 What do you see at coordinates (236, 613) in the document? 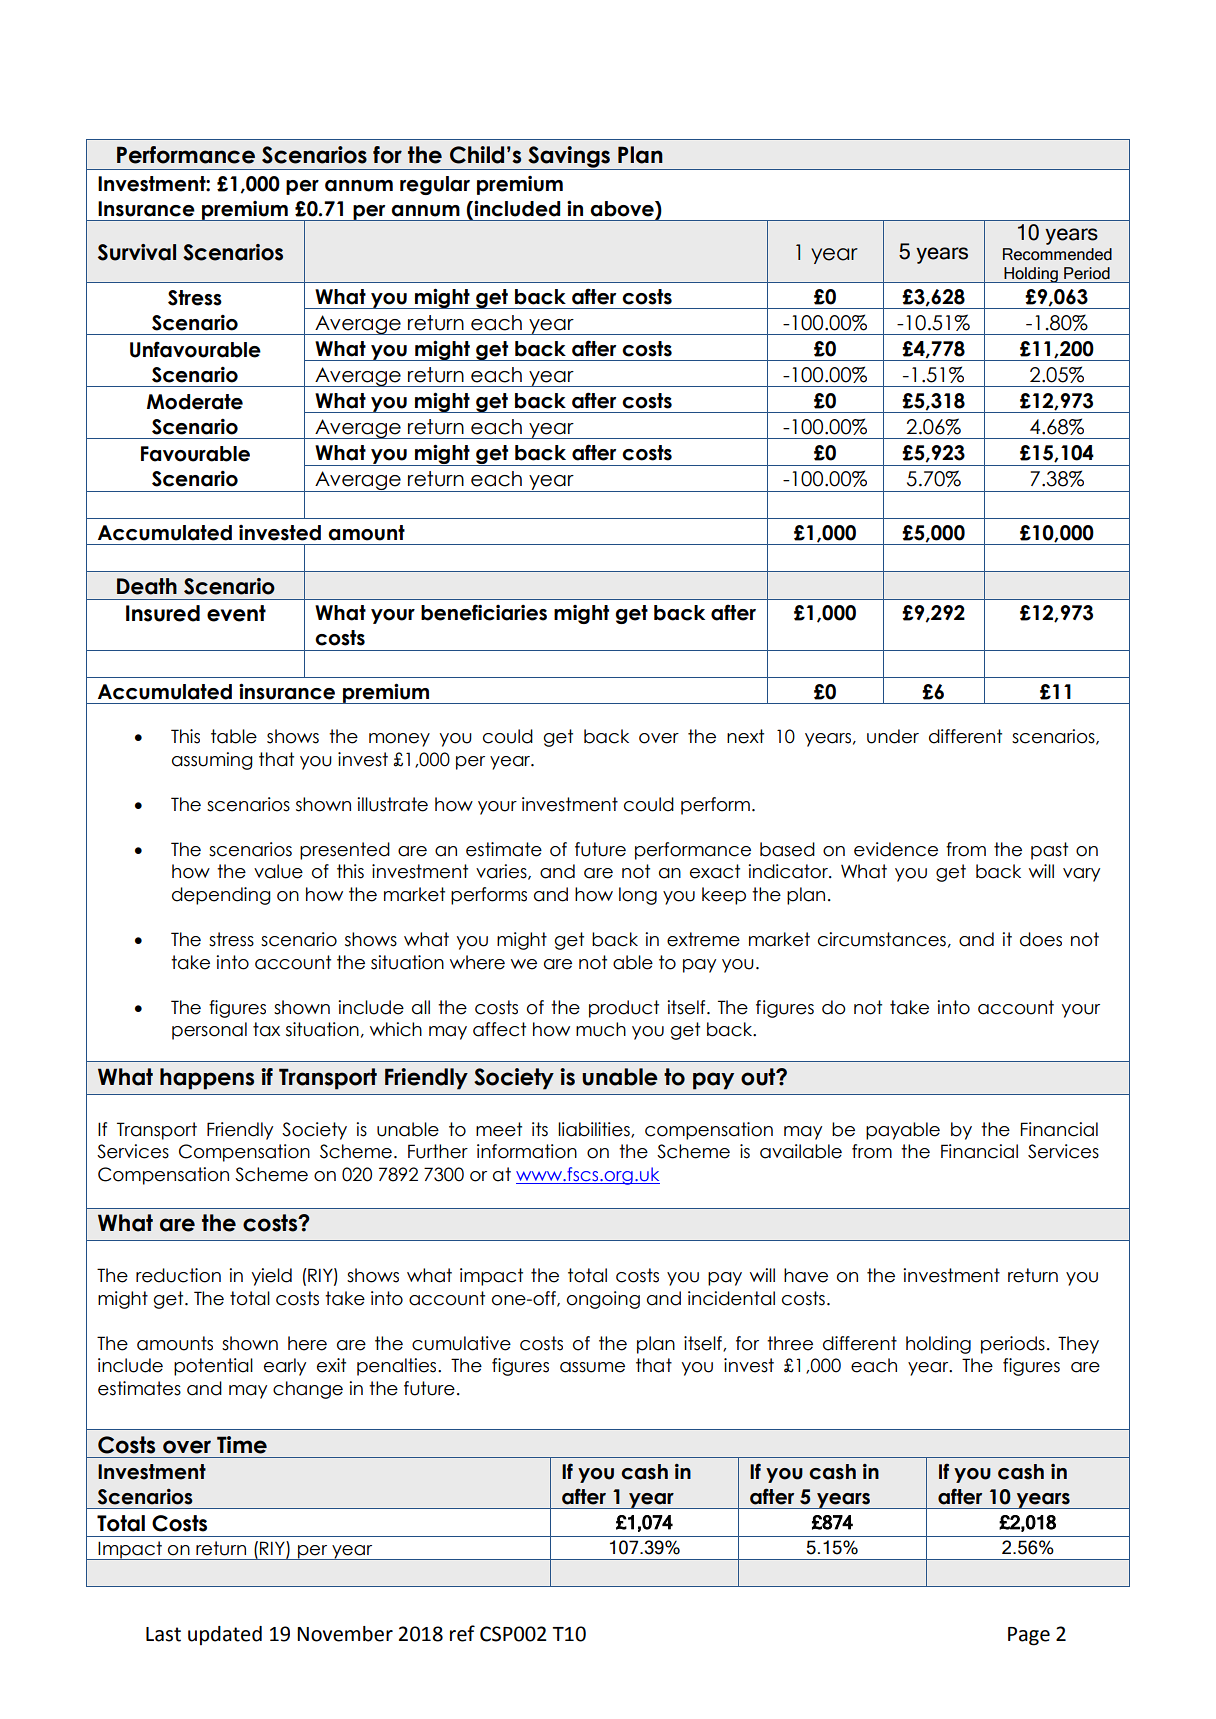
I see `event` at bounding box center [236, 613].
